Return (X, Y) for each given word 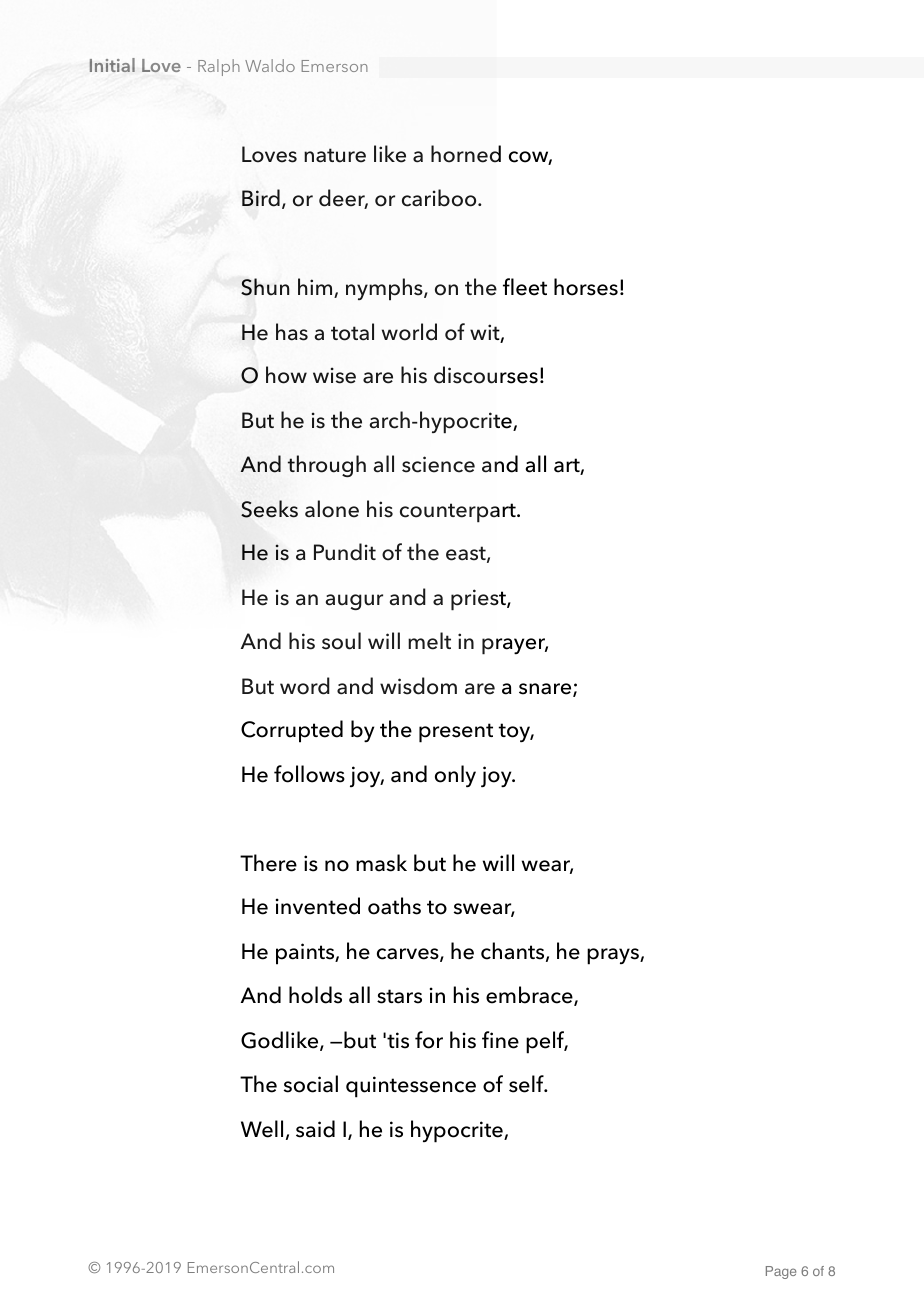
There (268, 863)
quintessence (411, 1087)
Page (781, 1272)
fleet (525, 287)
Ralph (219, 67)
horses (586, 287)
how (286, 375)
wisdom (418, 686)
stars (399, 996)
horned (466, 154)
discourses (486, 375)
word (305, 686)
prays (614, 956)
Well (262, 1129)
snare (546, 690)
